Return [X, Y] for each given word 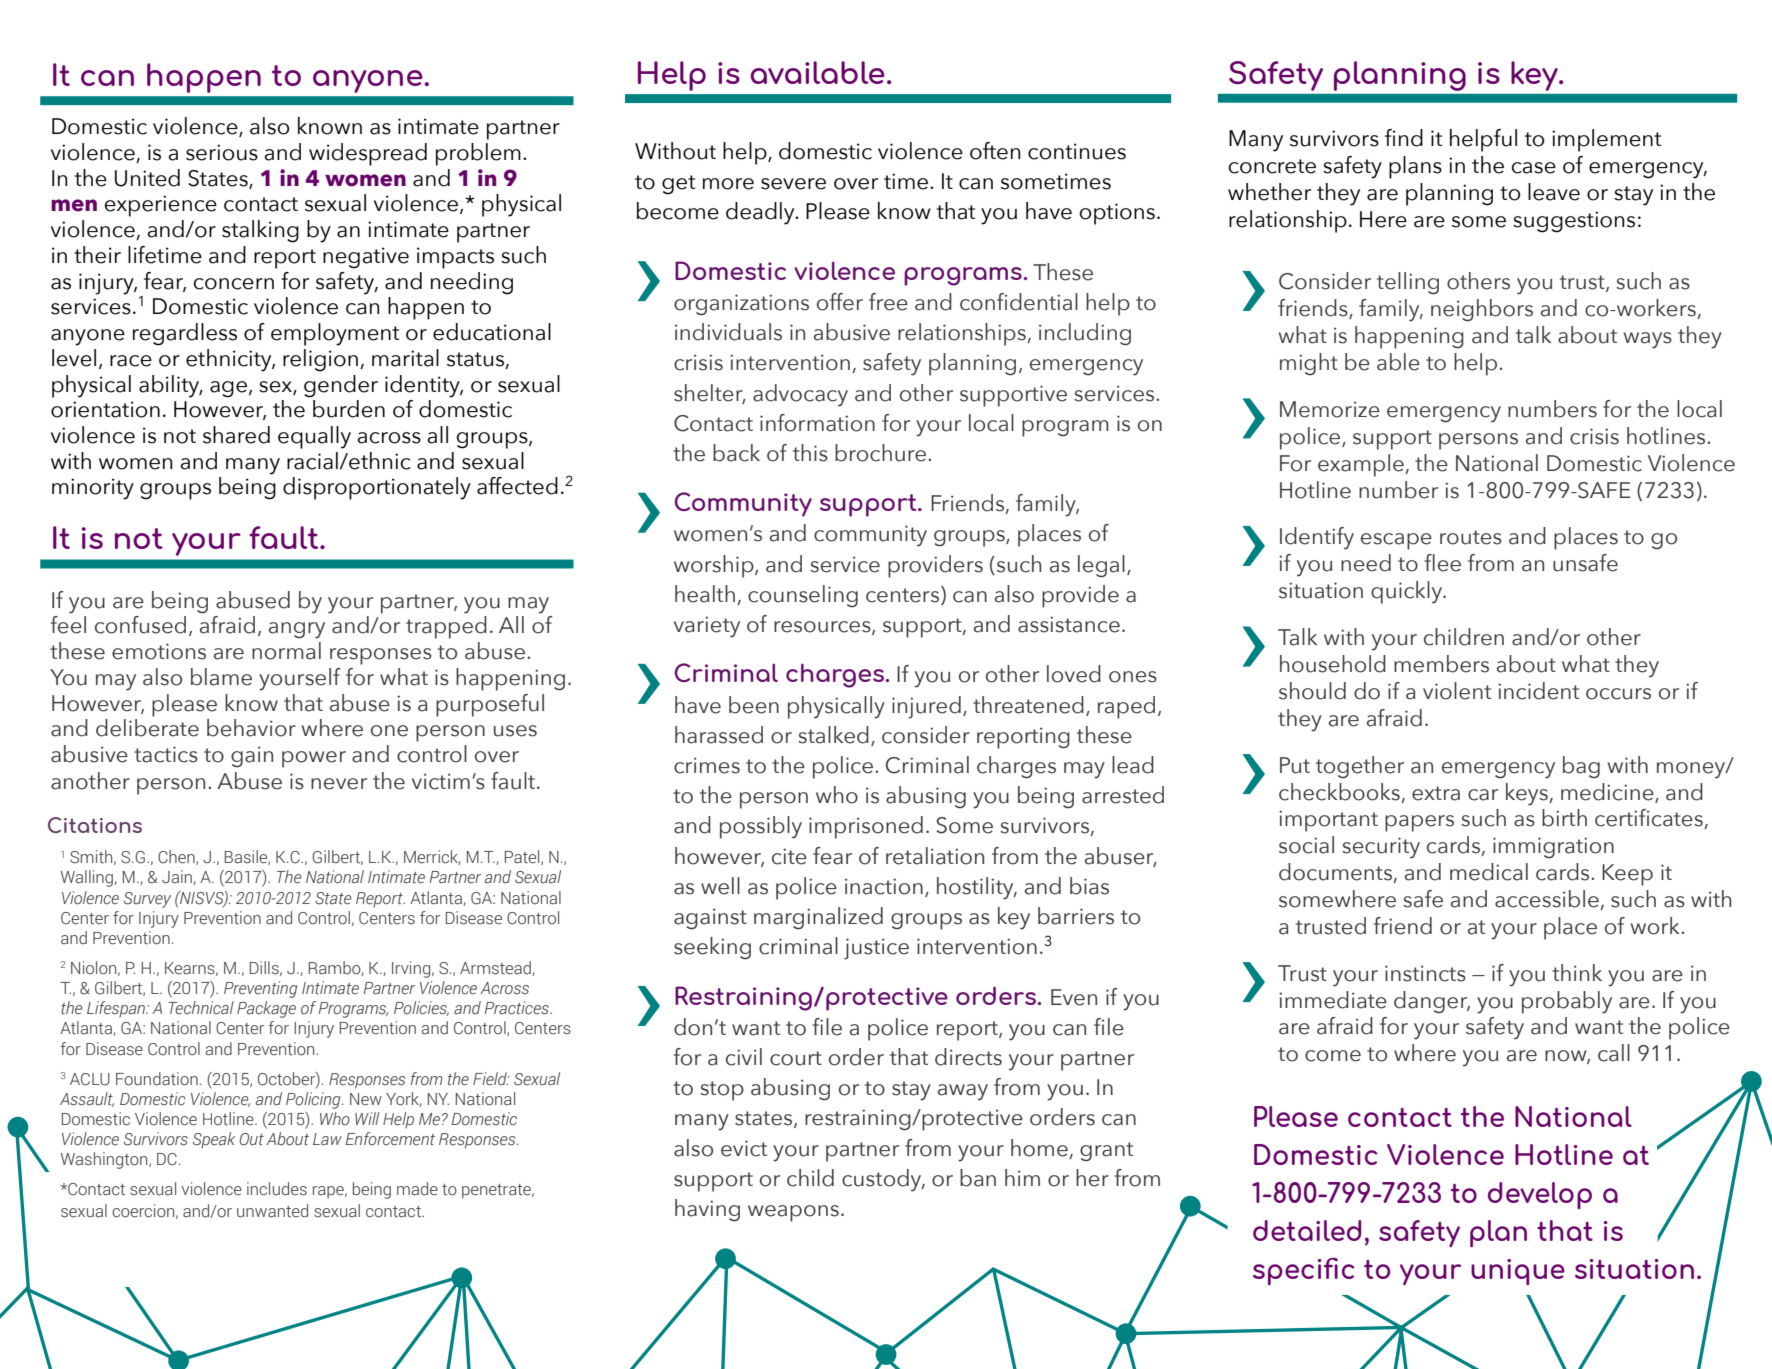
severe [793, 184]
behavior [251, 728]
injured [926, 707]
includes [277, 1189]
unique [1518, 1272]
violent [1457, 691]
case [1533, 168]
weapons [793, 1213]
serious [222, 152]
